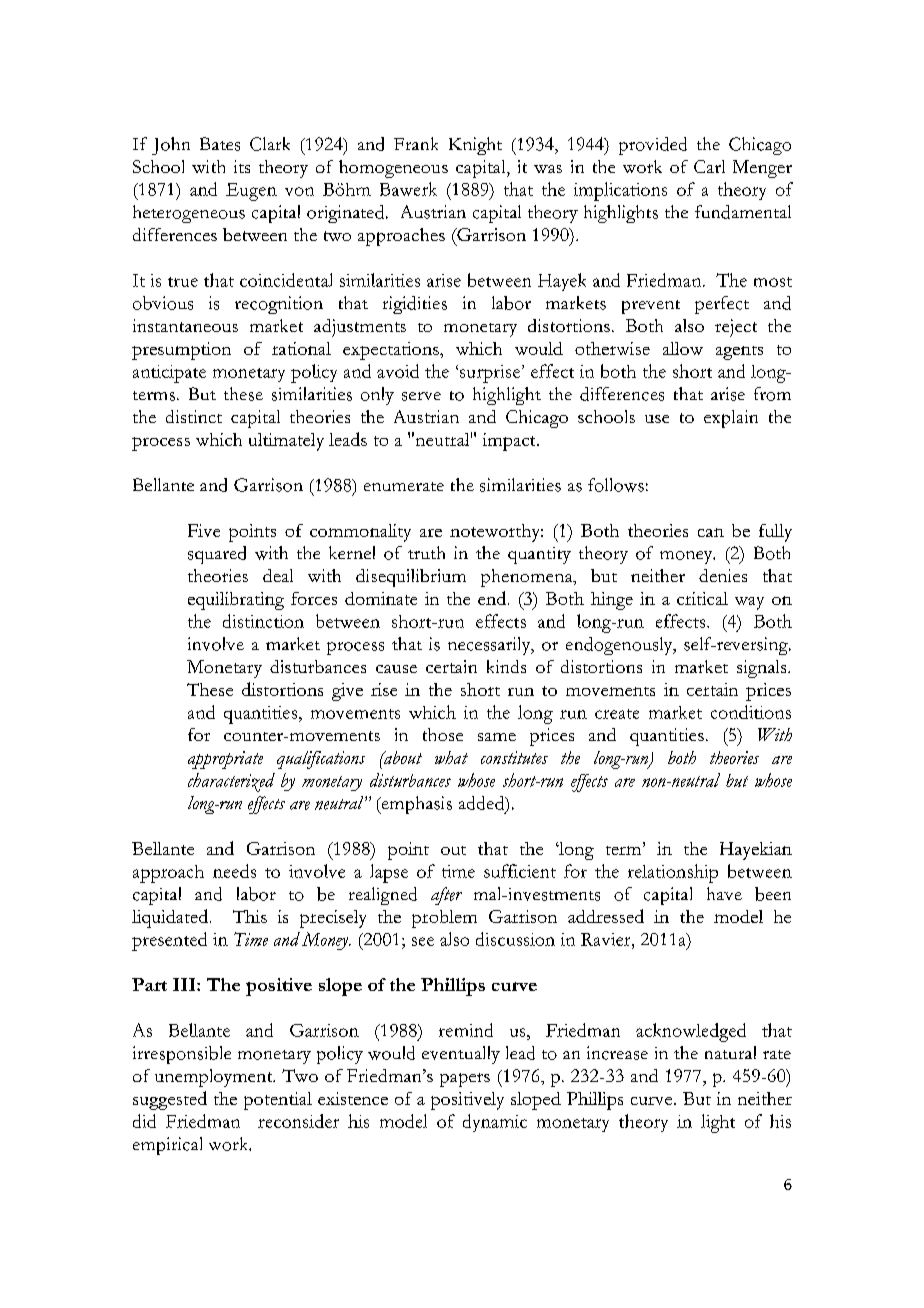 Image resolution: width=924 pixels, height=1308 pixels. Describe the element at coordinates (495, 1123) in the page. I see `dynamic` at that location.
